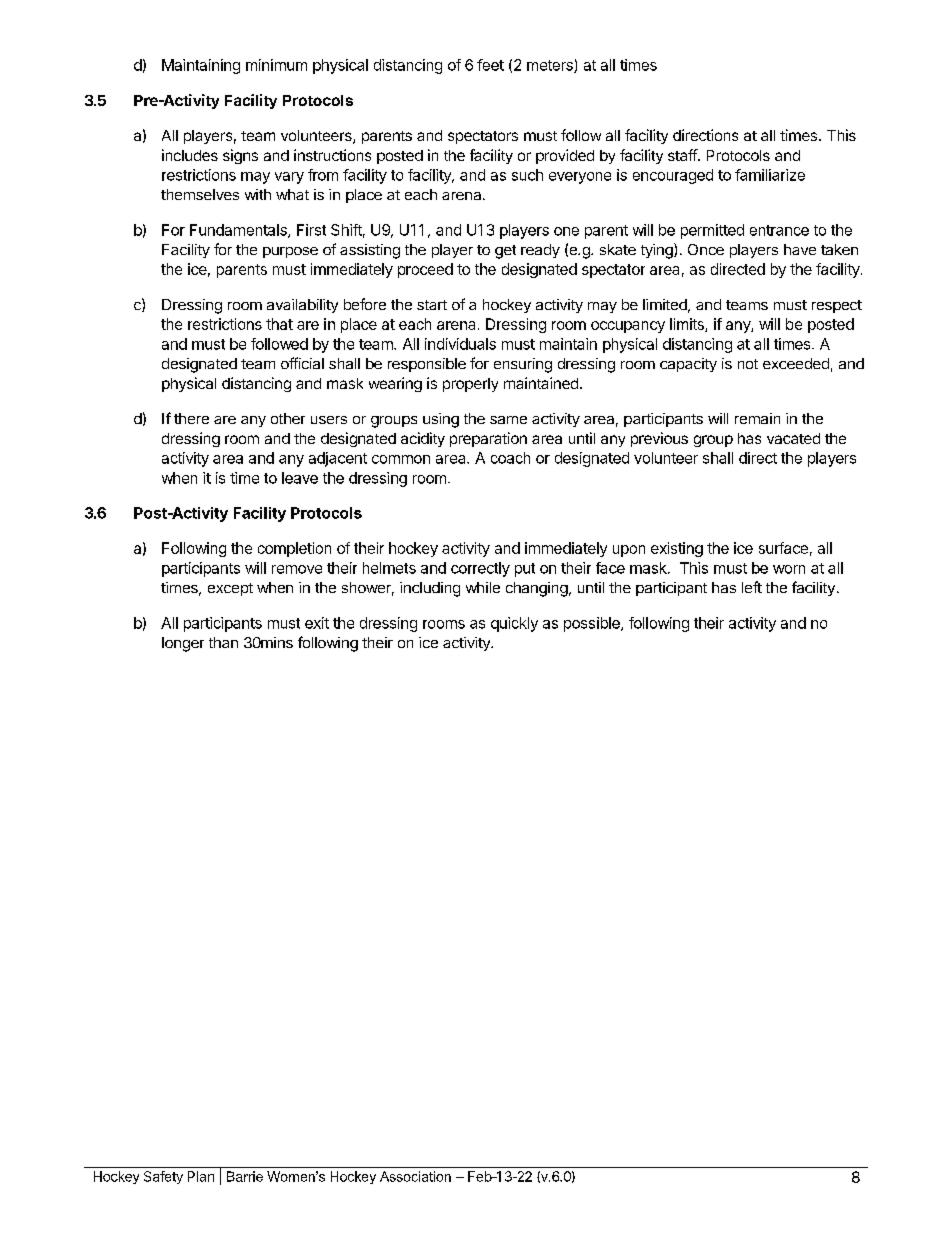 This screenshot has height=1233, width=952. I want to click on feet, so click(490, 65).
